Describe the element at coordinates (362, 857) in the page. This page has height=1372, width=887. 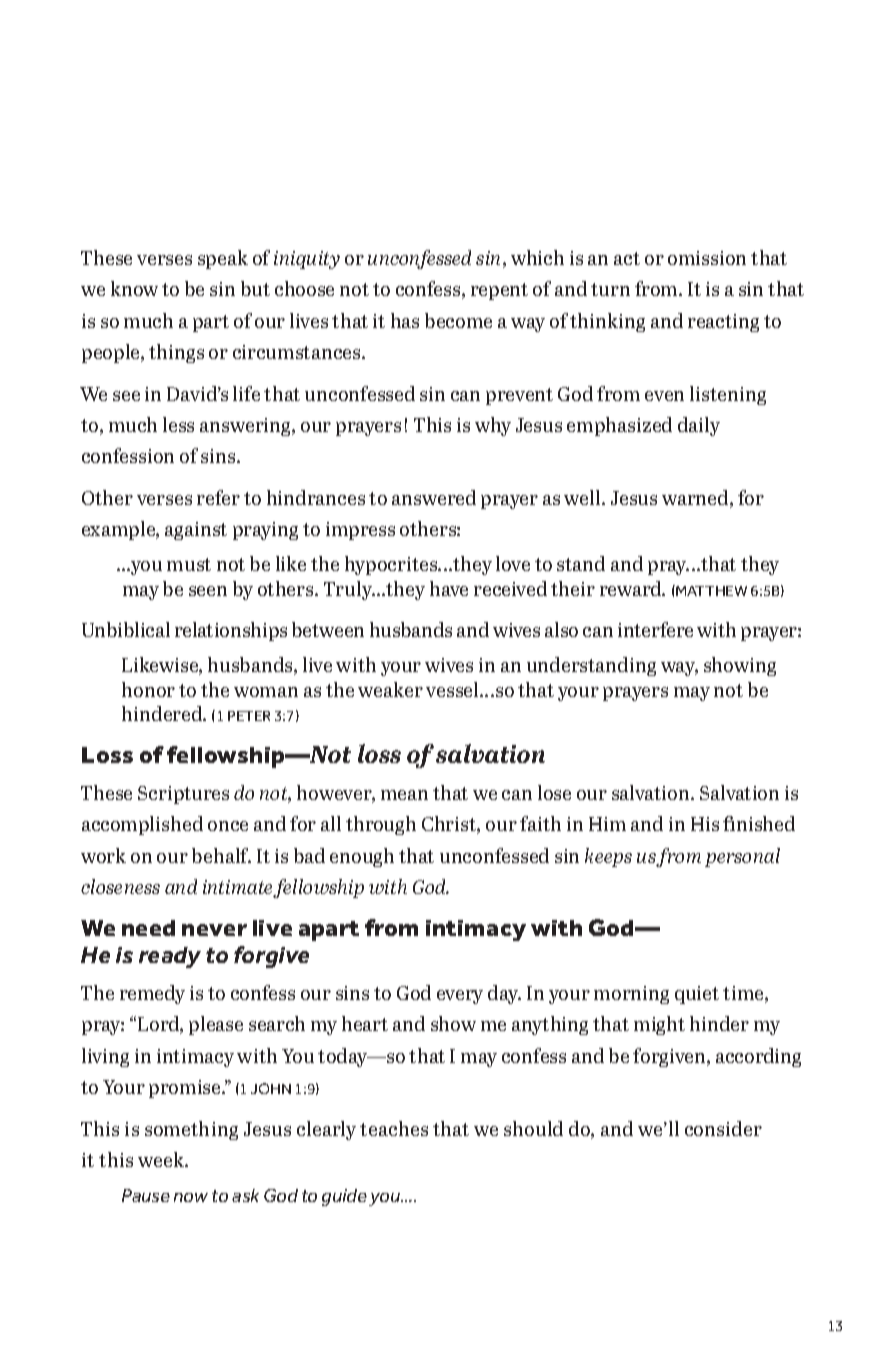
I see `enough` at that location.
